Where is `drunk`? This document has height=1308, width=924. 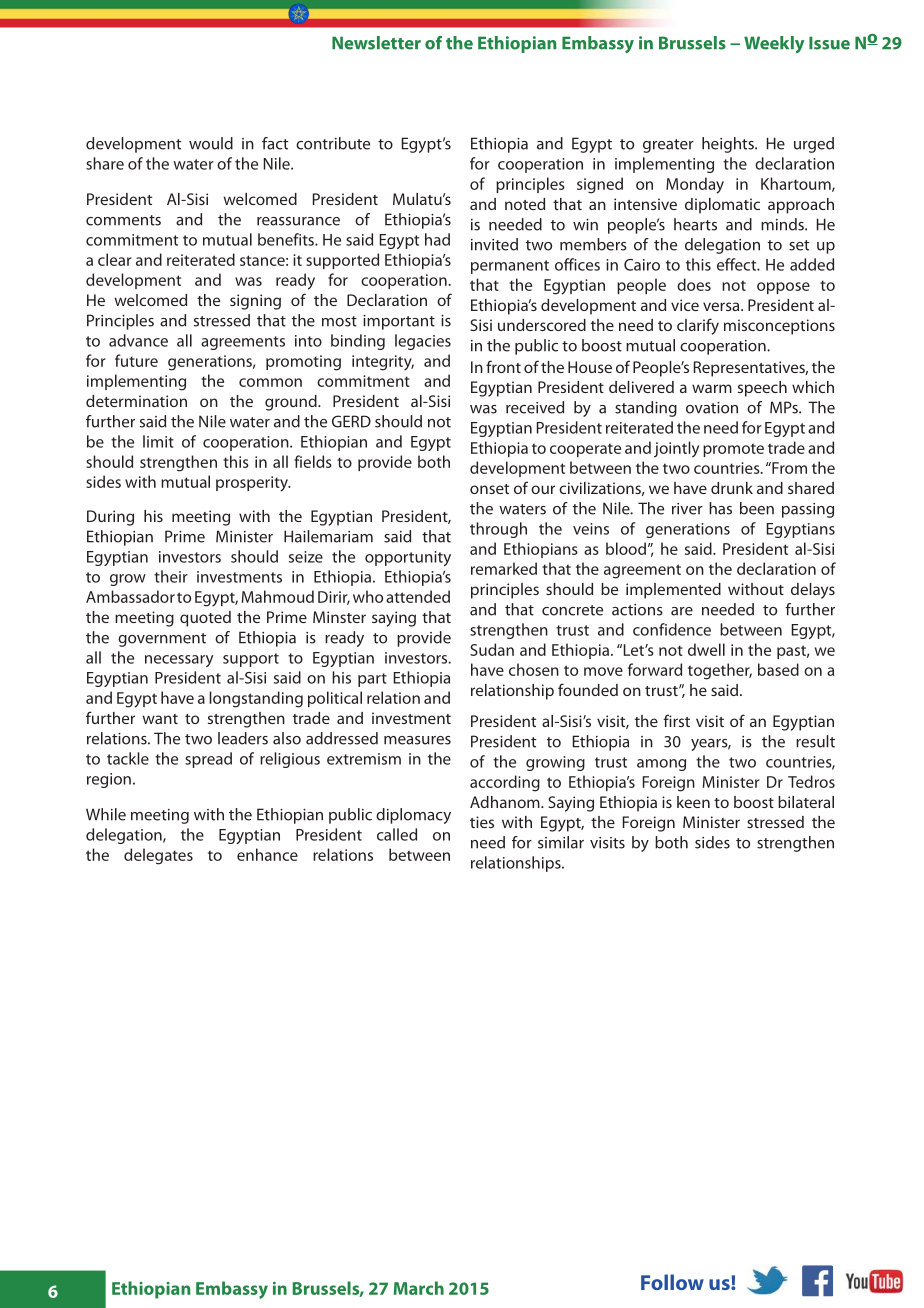 drunk is located at coordinates (732, 488).
